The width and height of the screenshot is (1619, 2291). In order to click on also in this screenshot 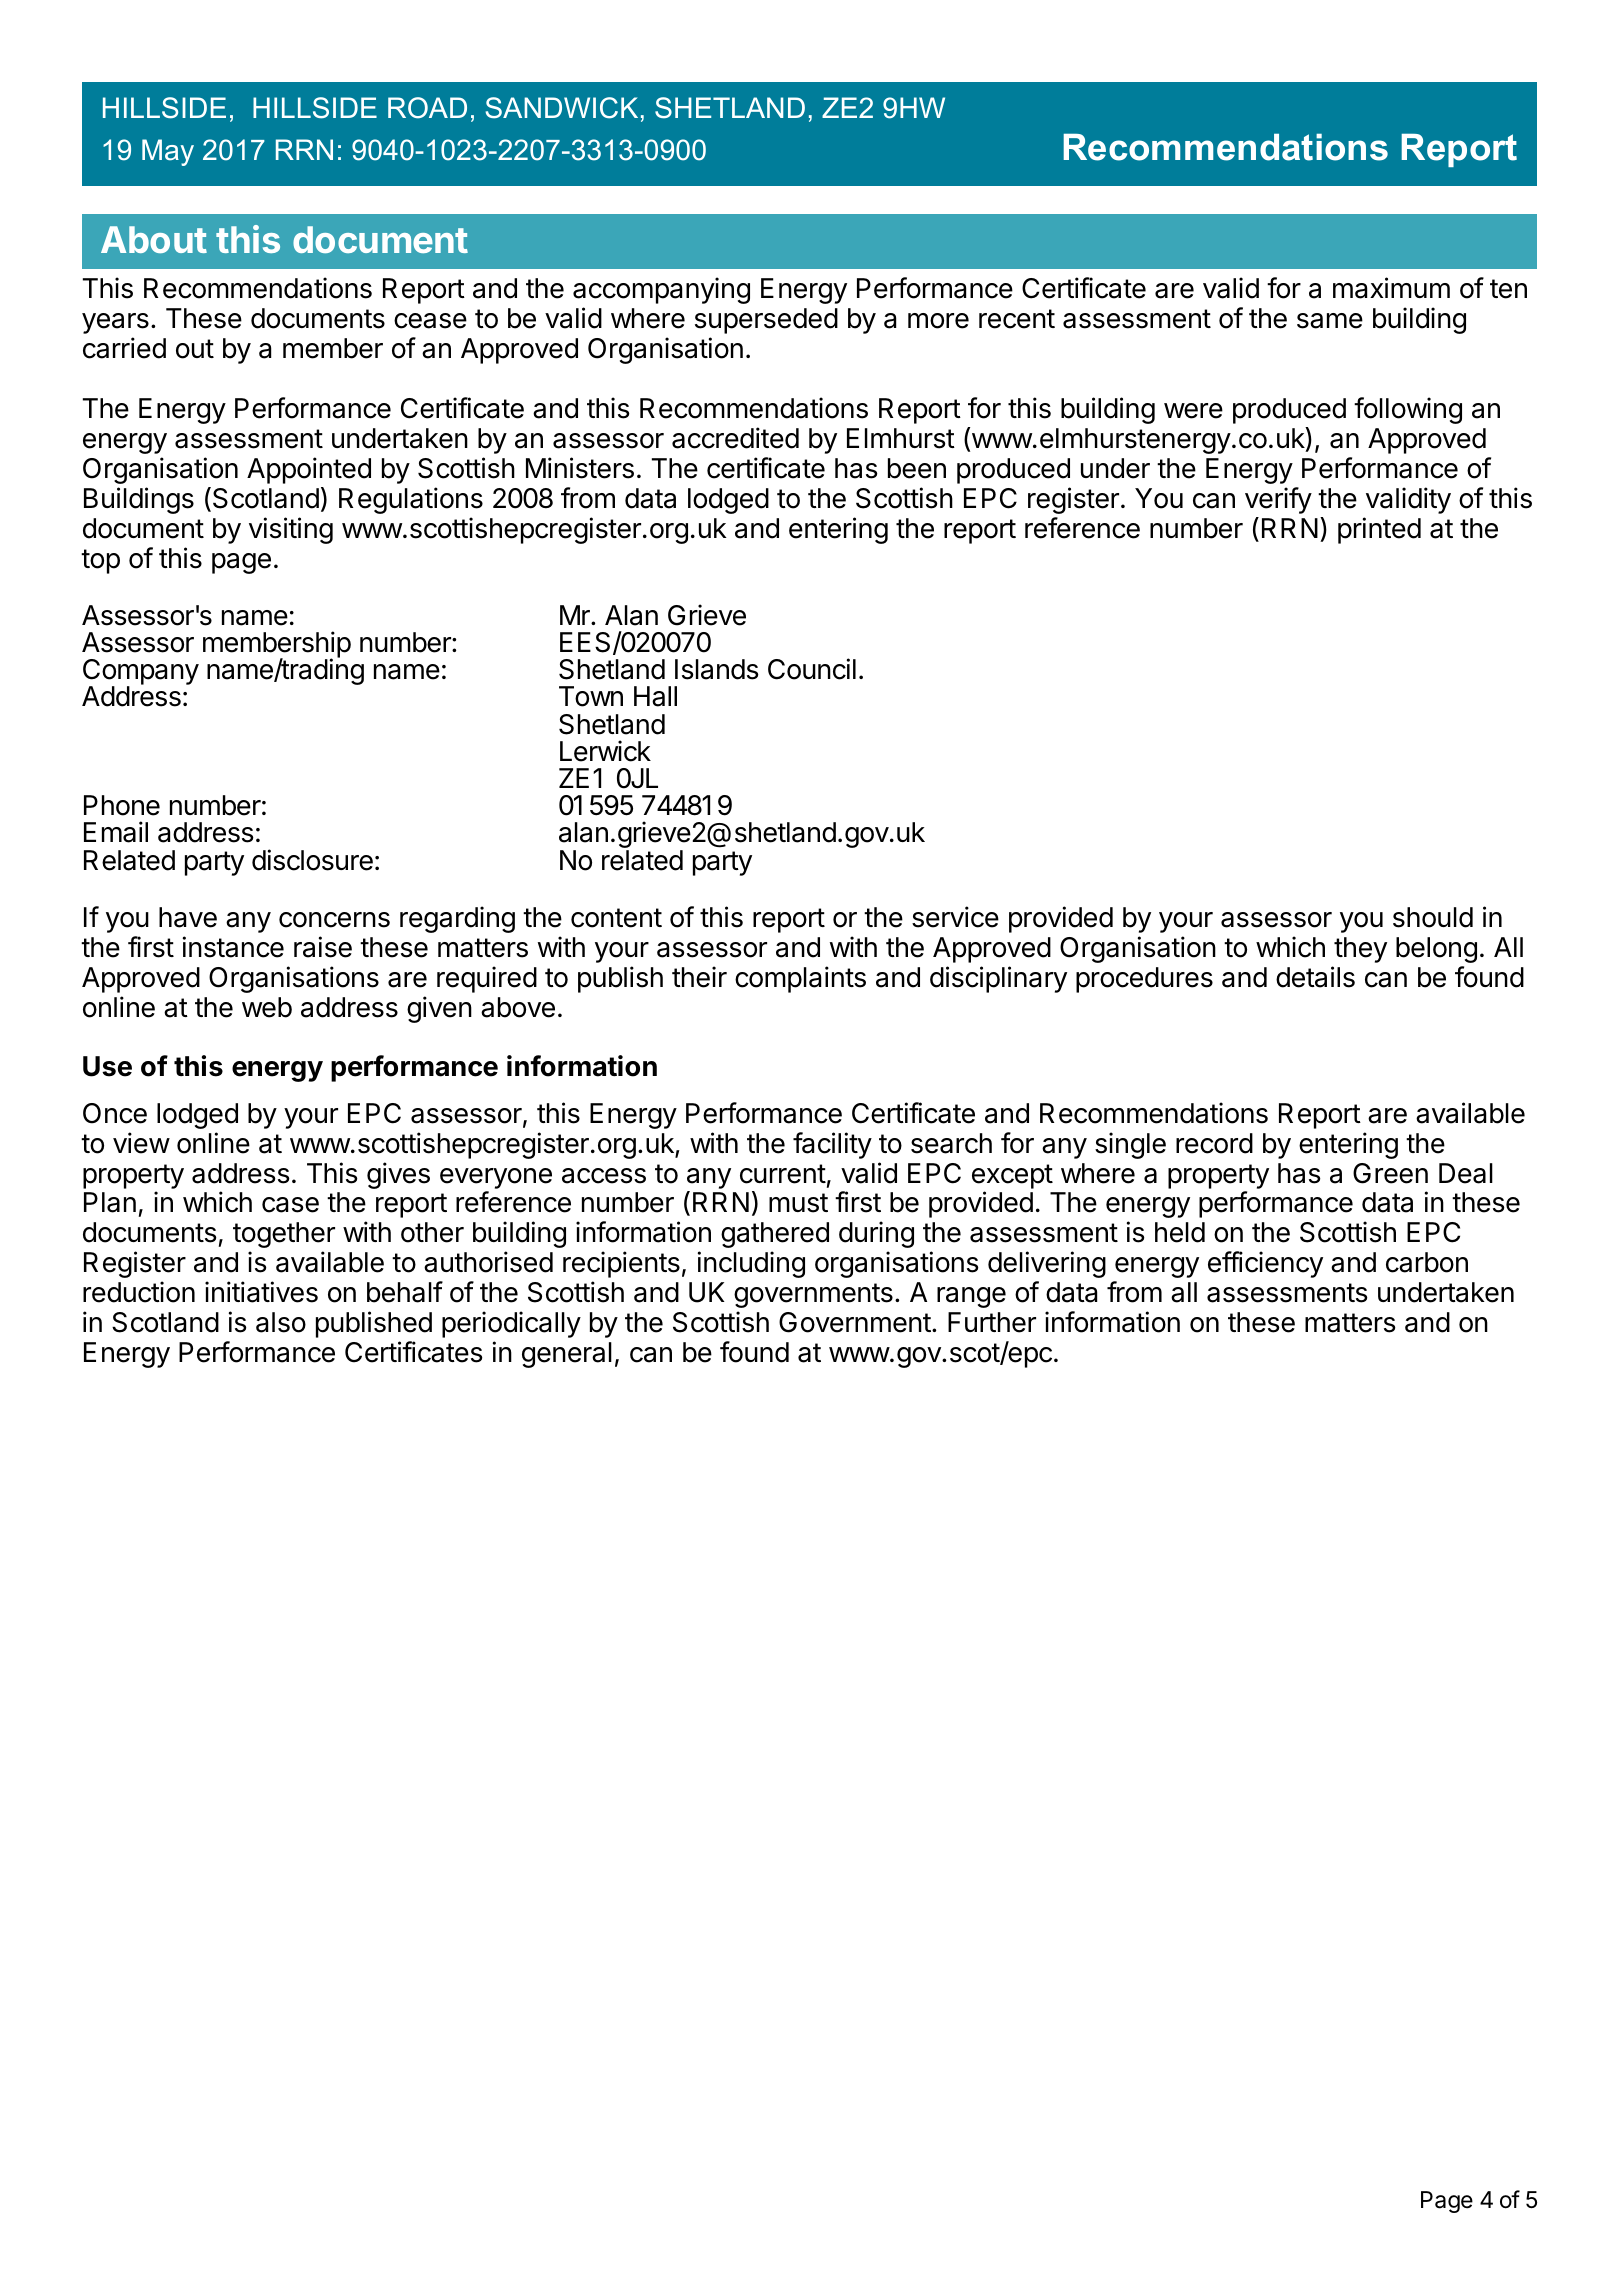, I will do `click(281, 1322)`.
